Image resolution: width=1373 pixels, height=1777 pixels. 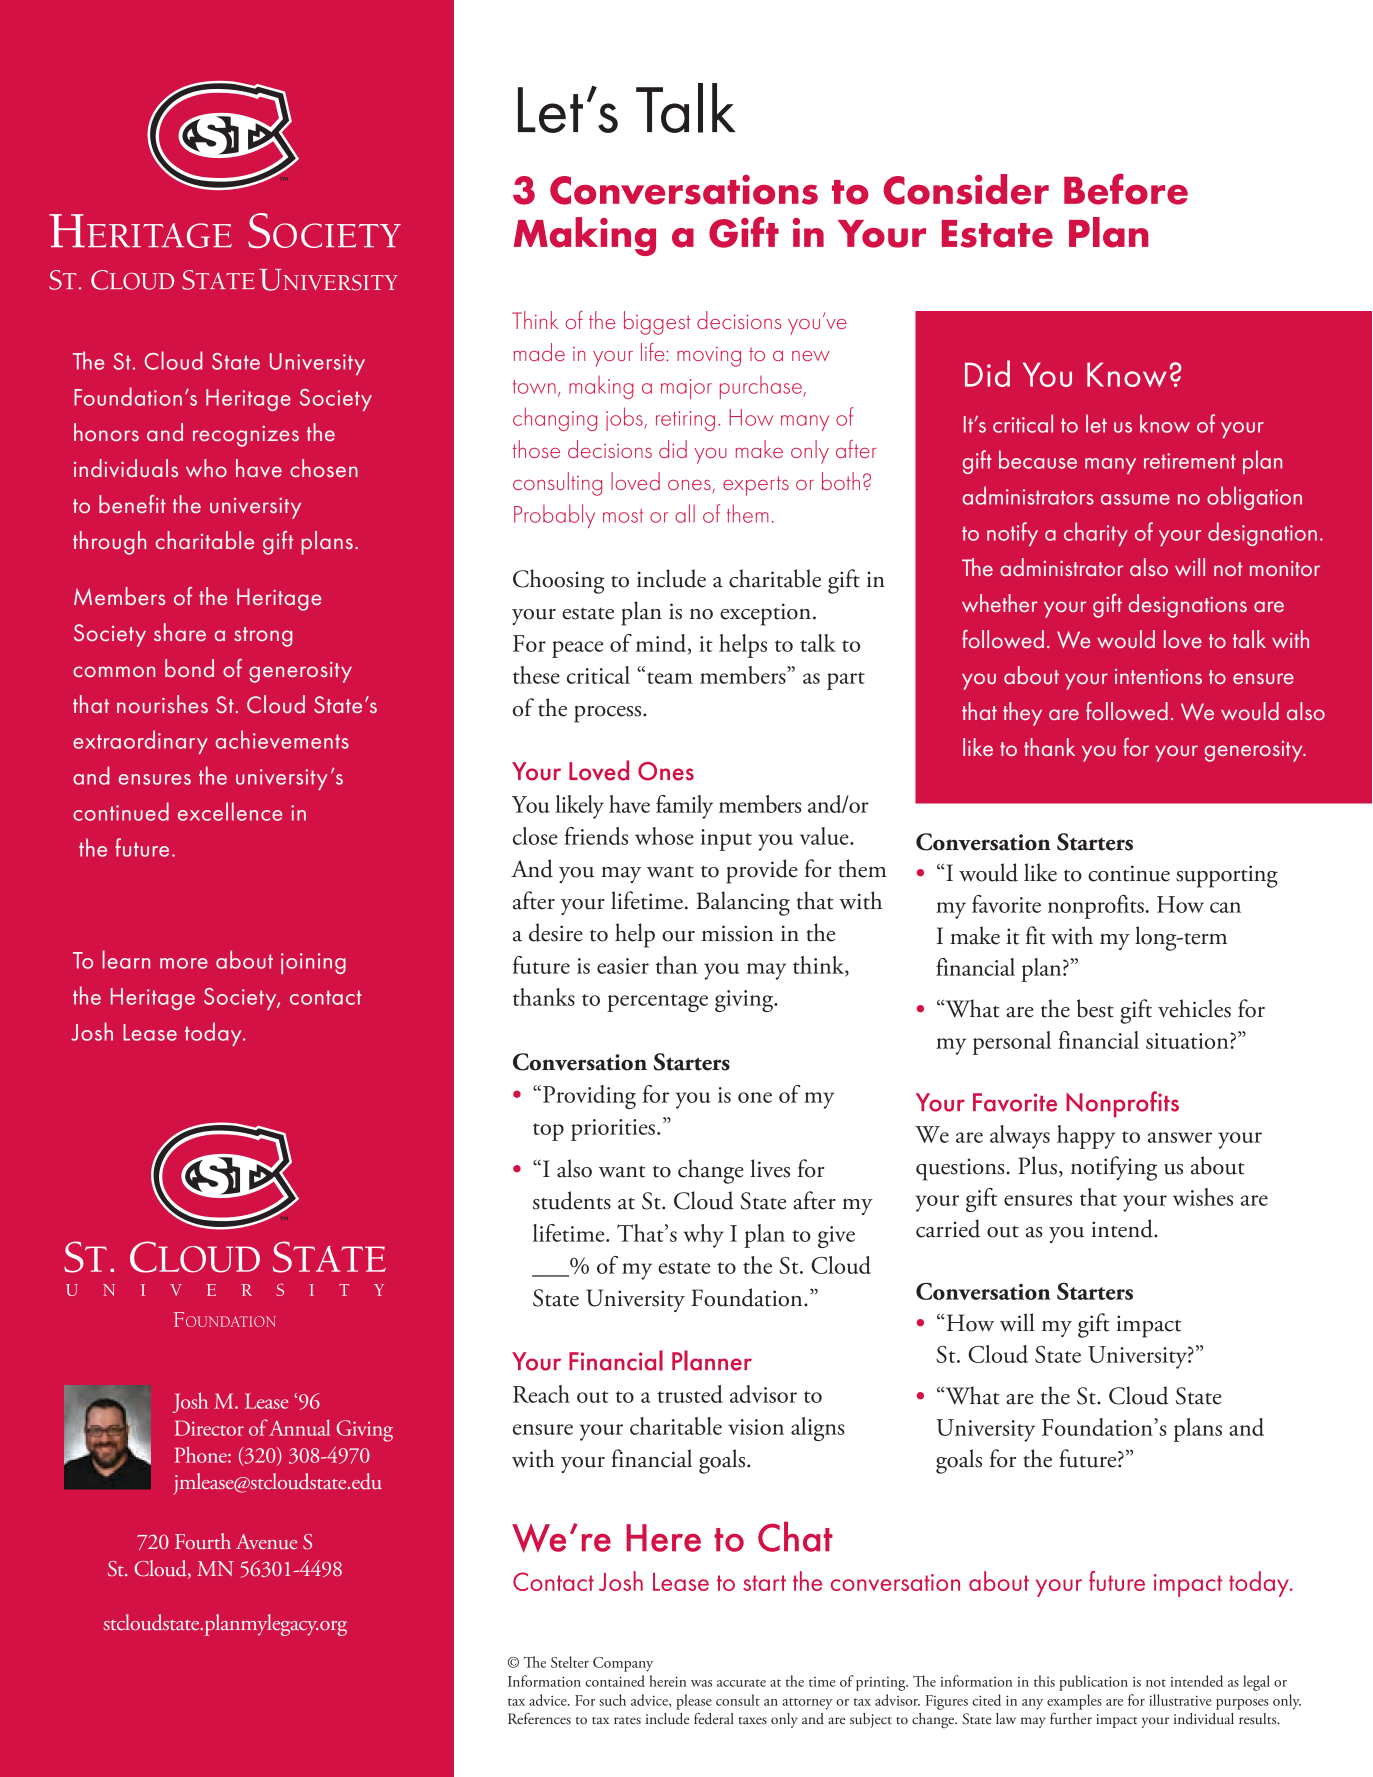 I want to click on Before, so click(x=1126, y=189).
